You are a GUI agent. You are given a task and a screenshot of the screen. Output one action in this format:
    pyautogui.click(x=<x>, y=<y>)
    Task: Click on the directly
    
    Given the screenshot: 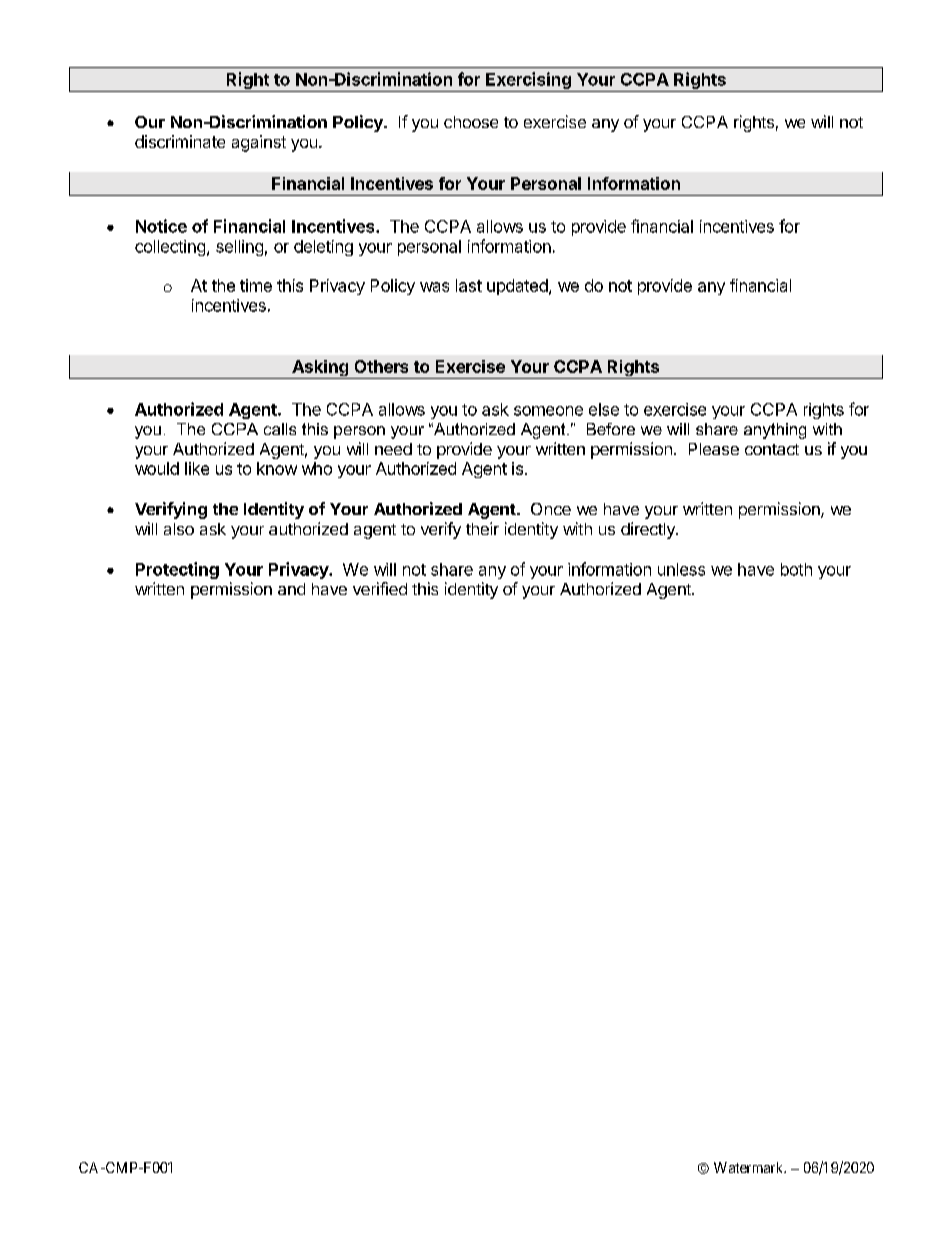 What is the action you would take?
    pyautogui.click(x=649, y=530)
